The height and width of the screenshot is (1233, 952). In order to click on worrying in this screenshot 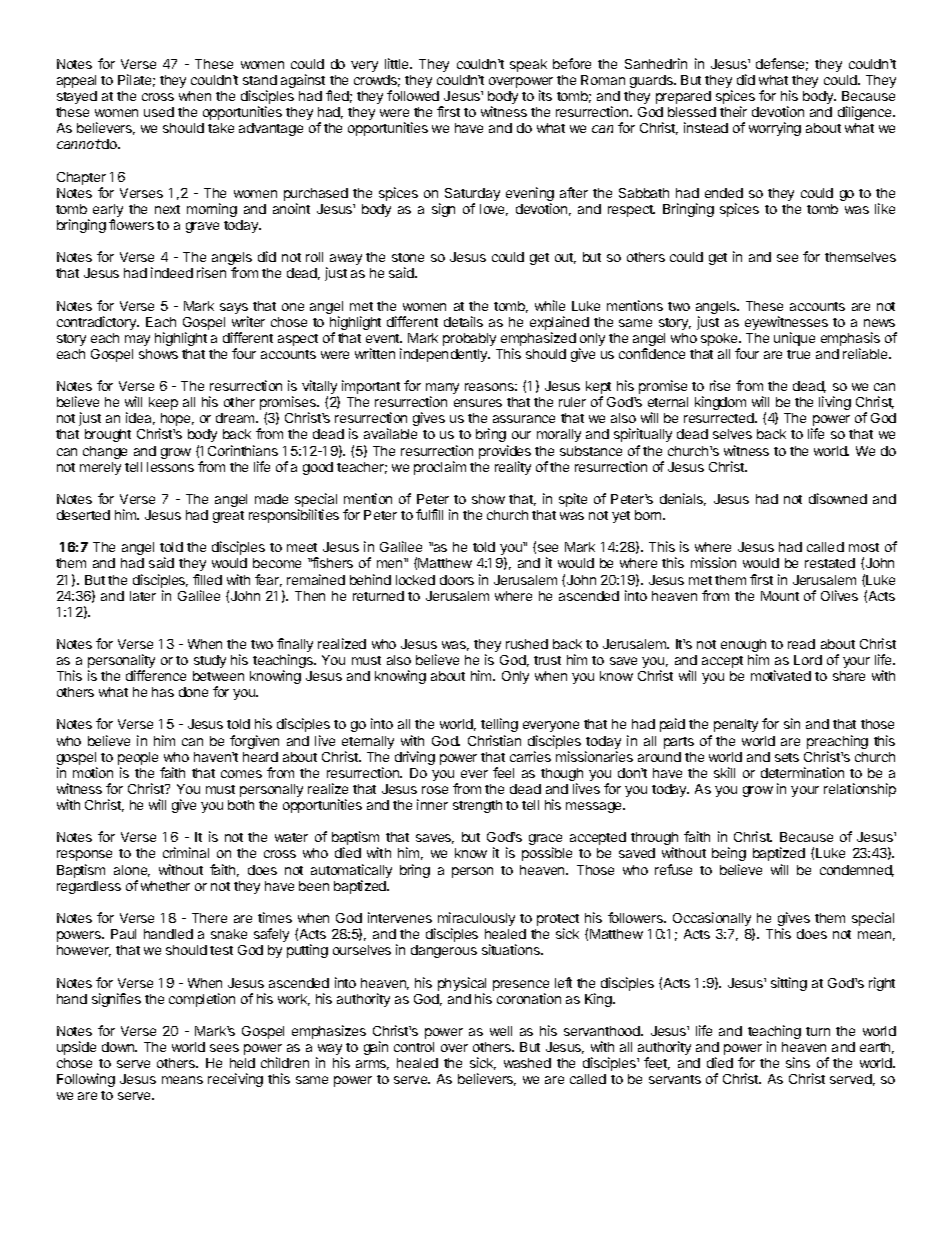, I will do `click(775, 129)`.
